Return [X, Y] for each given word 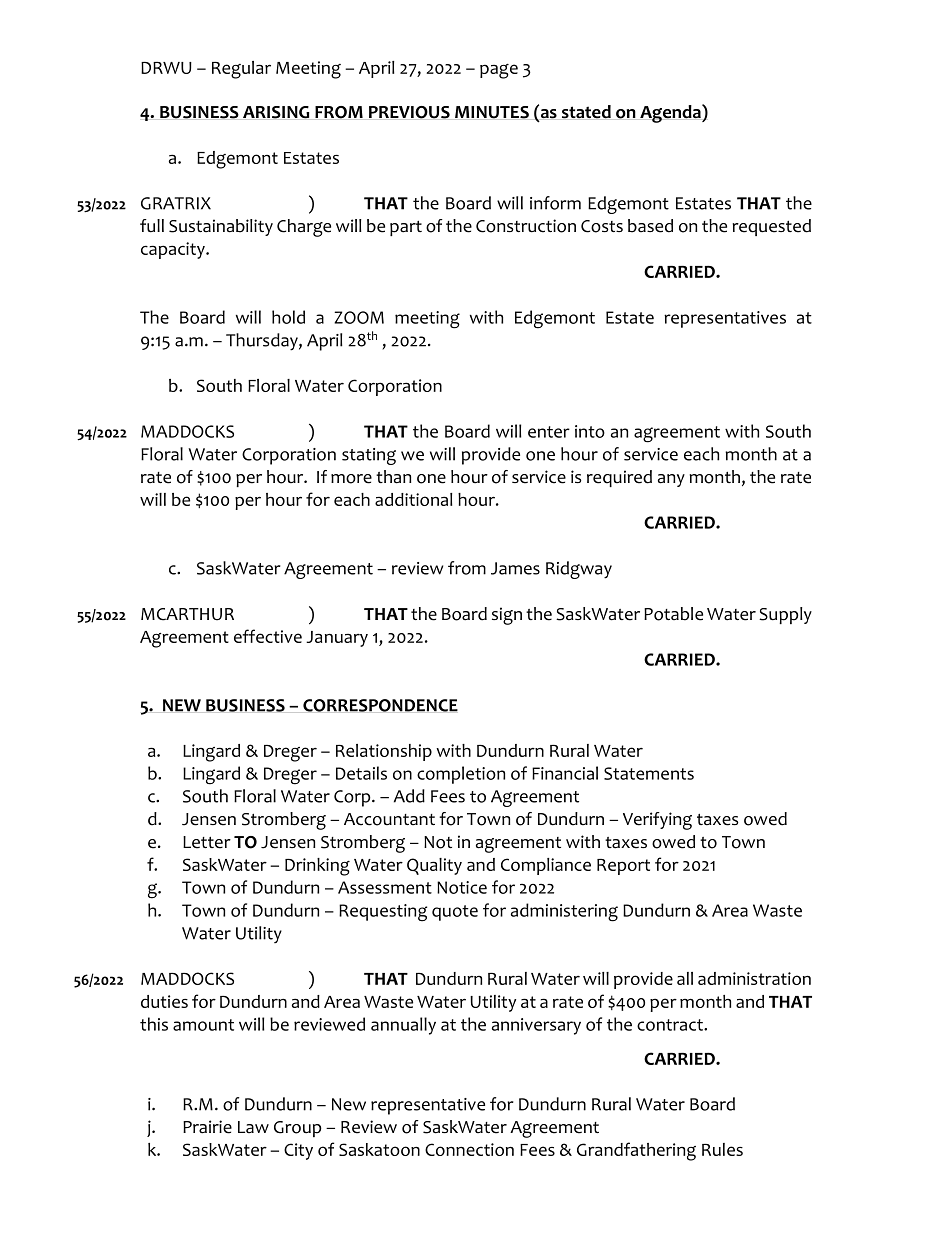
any [671, 480]
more [351, 479]
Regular [241, 70]
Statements [649, 773]
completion [461, 775]
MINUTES [492, 112]
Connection [469, 1149]
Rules [722, 1149]
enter [549, 432]
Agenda [671, 113]
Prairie [207, 1127]
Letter [207, 842]
